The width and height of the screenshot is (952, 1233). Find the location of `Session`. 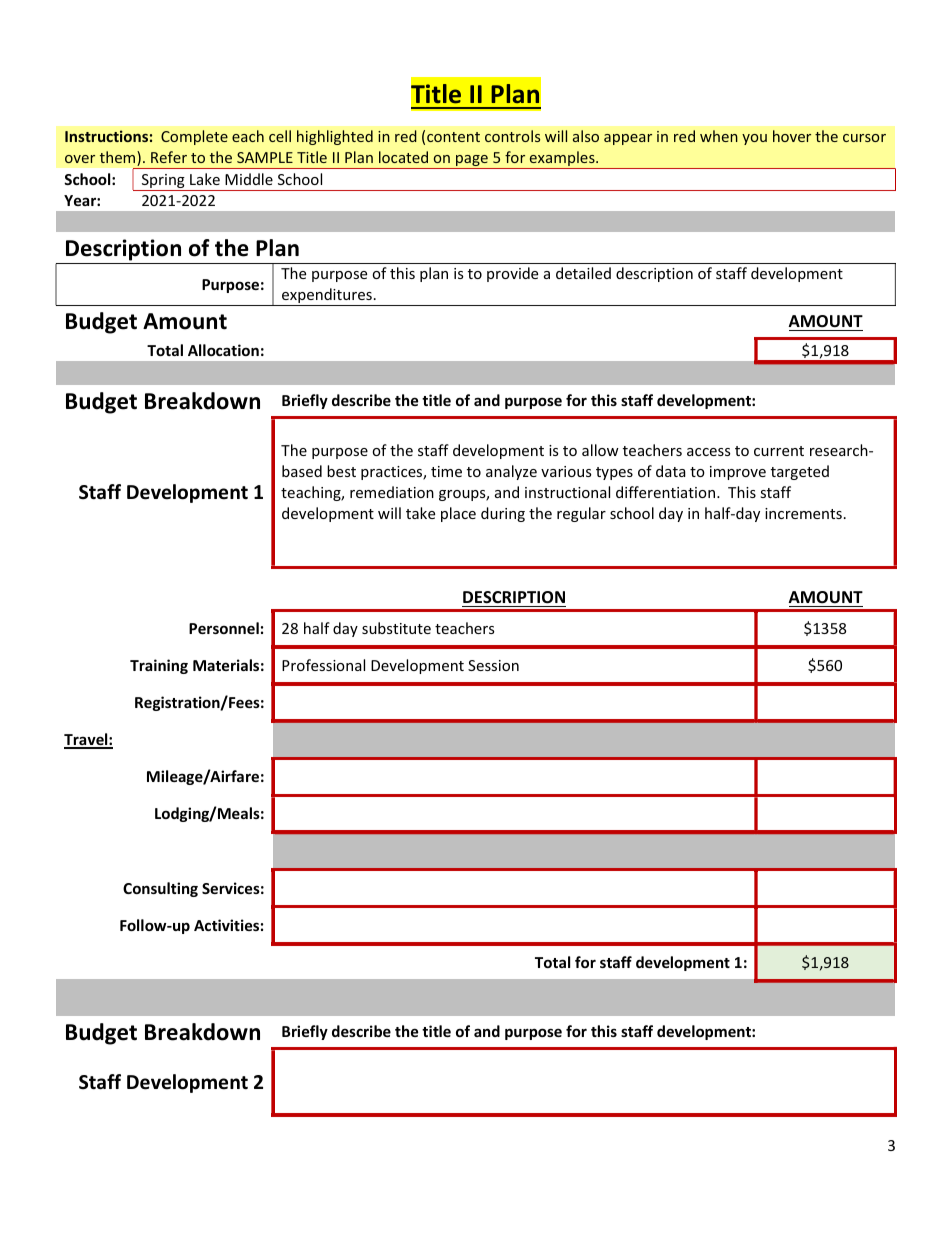

Session is located at coordinates (493, 665).
